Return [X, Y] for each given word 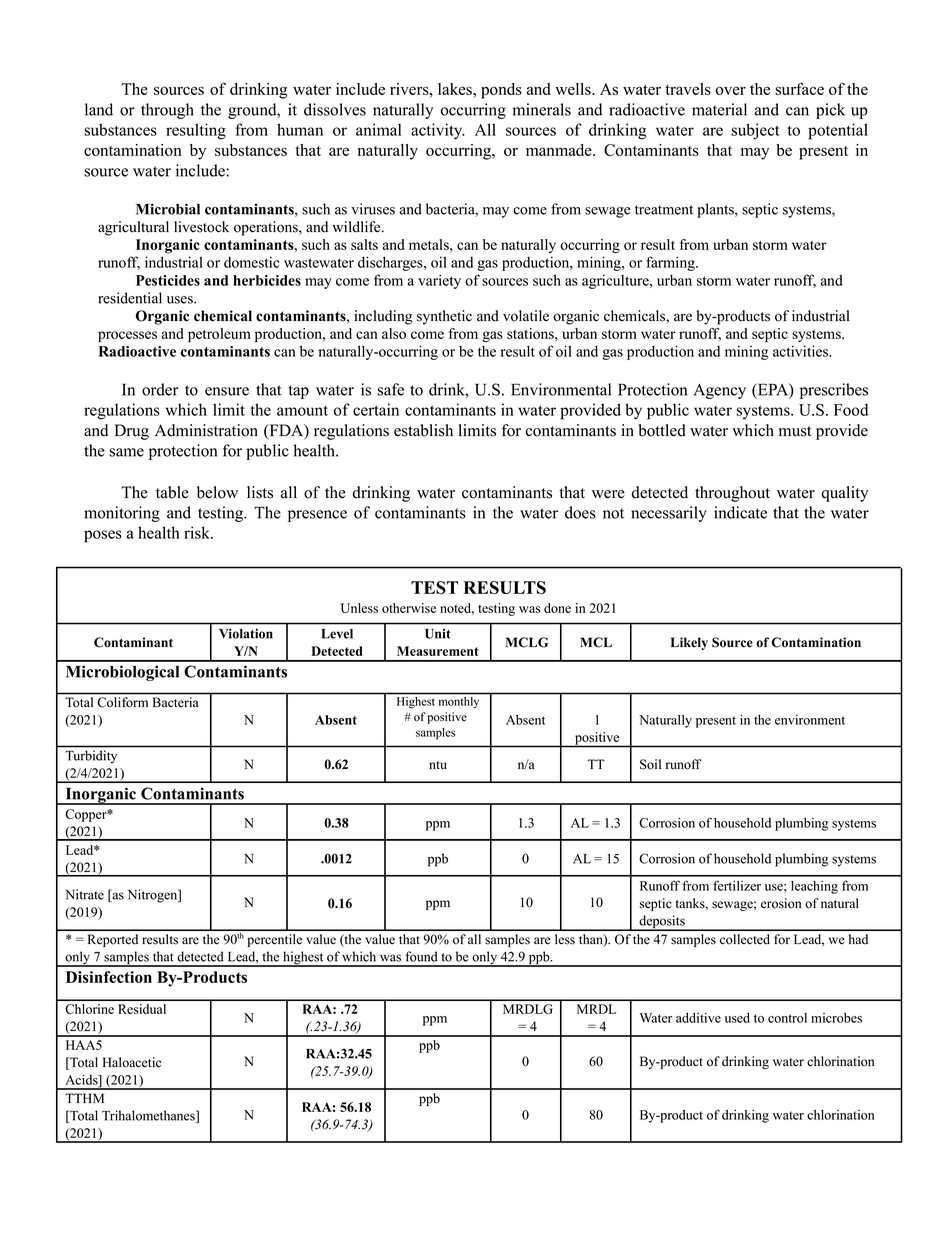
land [99, 109]
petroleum [219, 335]
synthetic [444, 317]
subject [755, 131]
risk [198, 532]
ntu [438, 765]
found [422, 956]
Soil [650, 764]
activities [802, 351]
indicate [740, 512]
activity [438, 131]
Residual [142, 1009]
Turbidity [91, 756]
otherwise [409, 608]
